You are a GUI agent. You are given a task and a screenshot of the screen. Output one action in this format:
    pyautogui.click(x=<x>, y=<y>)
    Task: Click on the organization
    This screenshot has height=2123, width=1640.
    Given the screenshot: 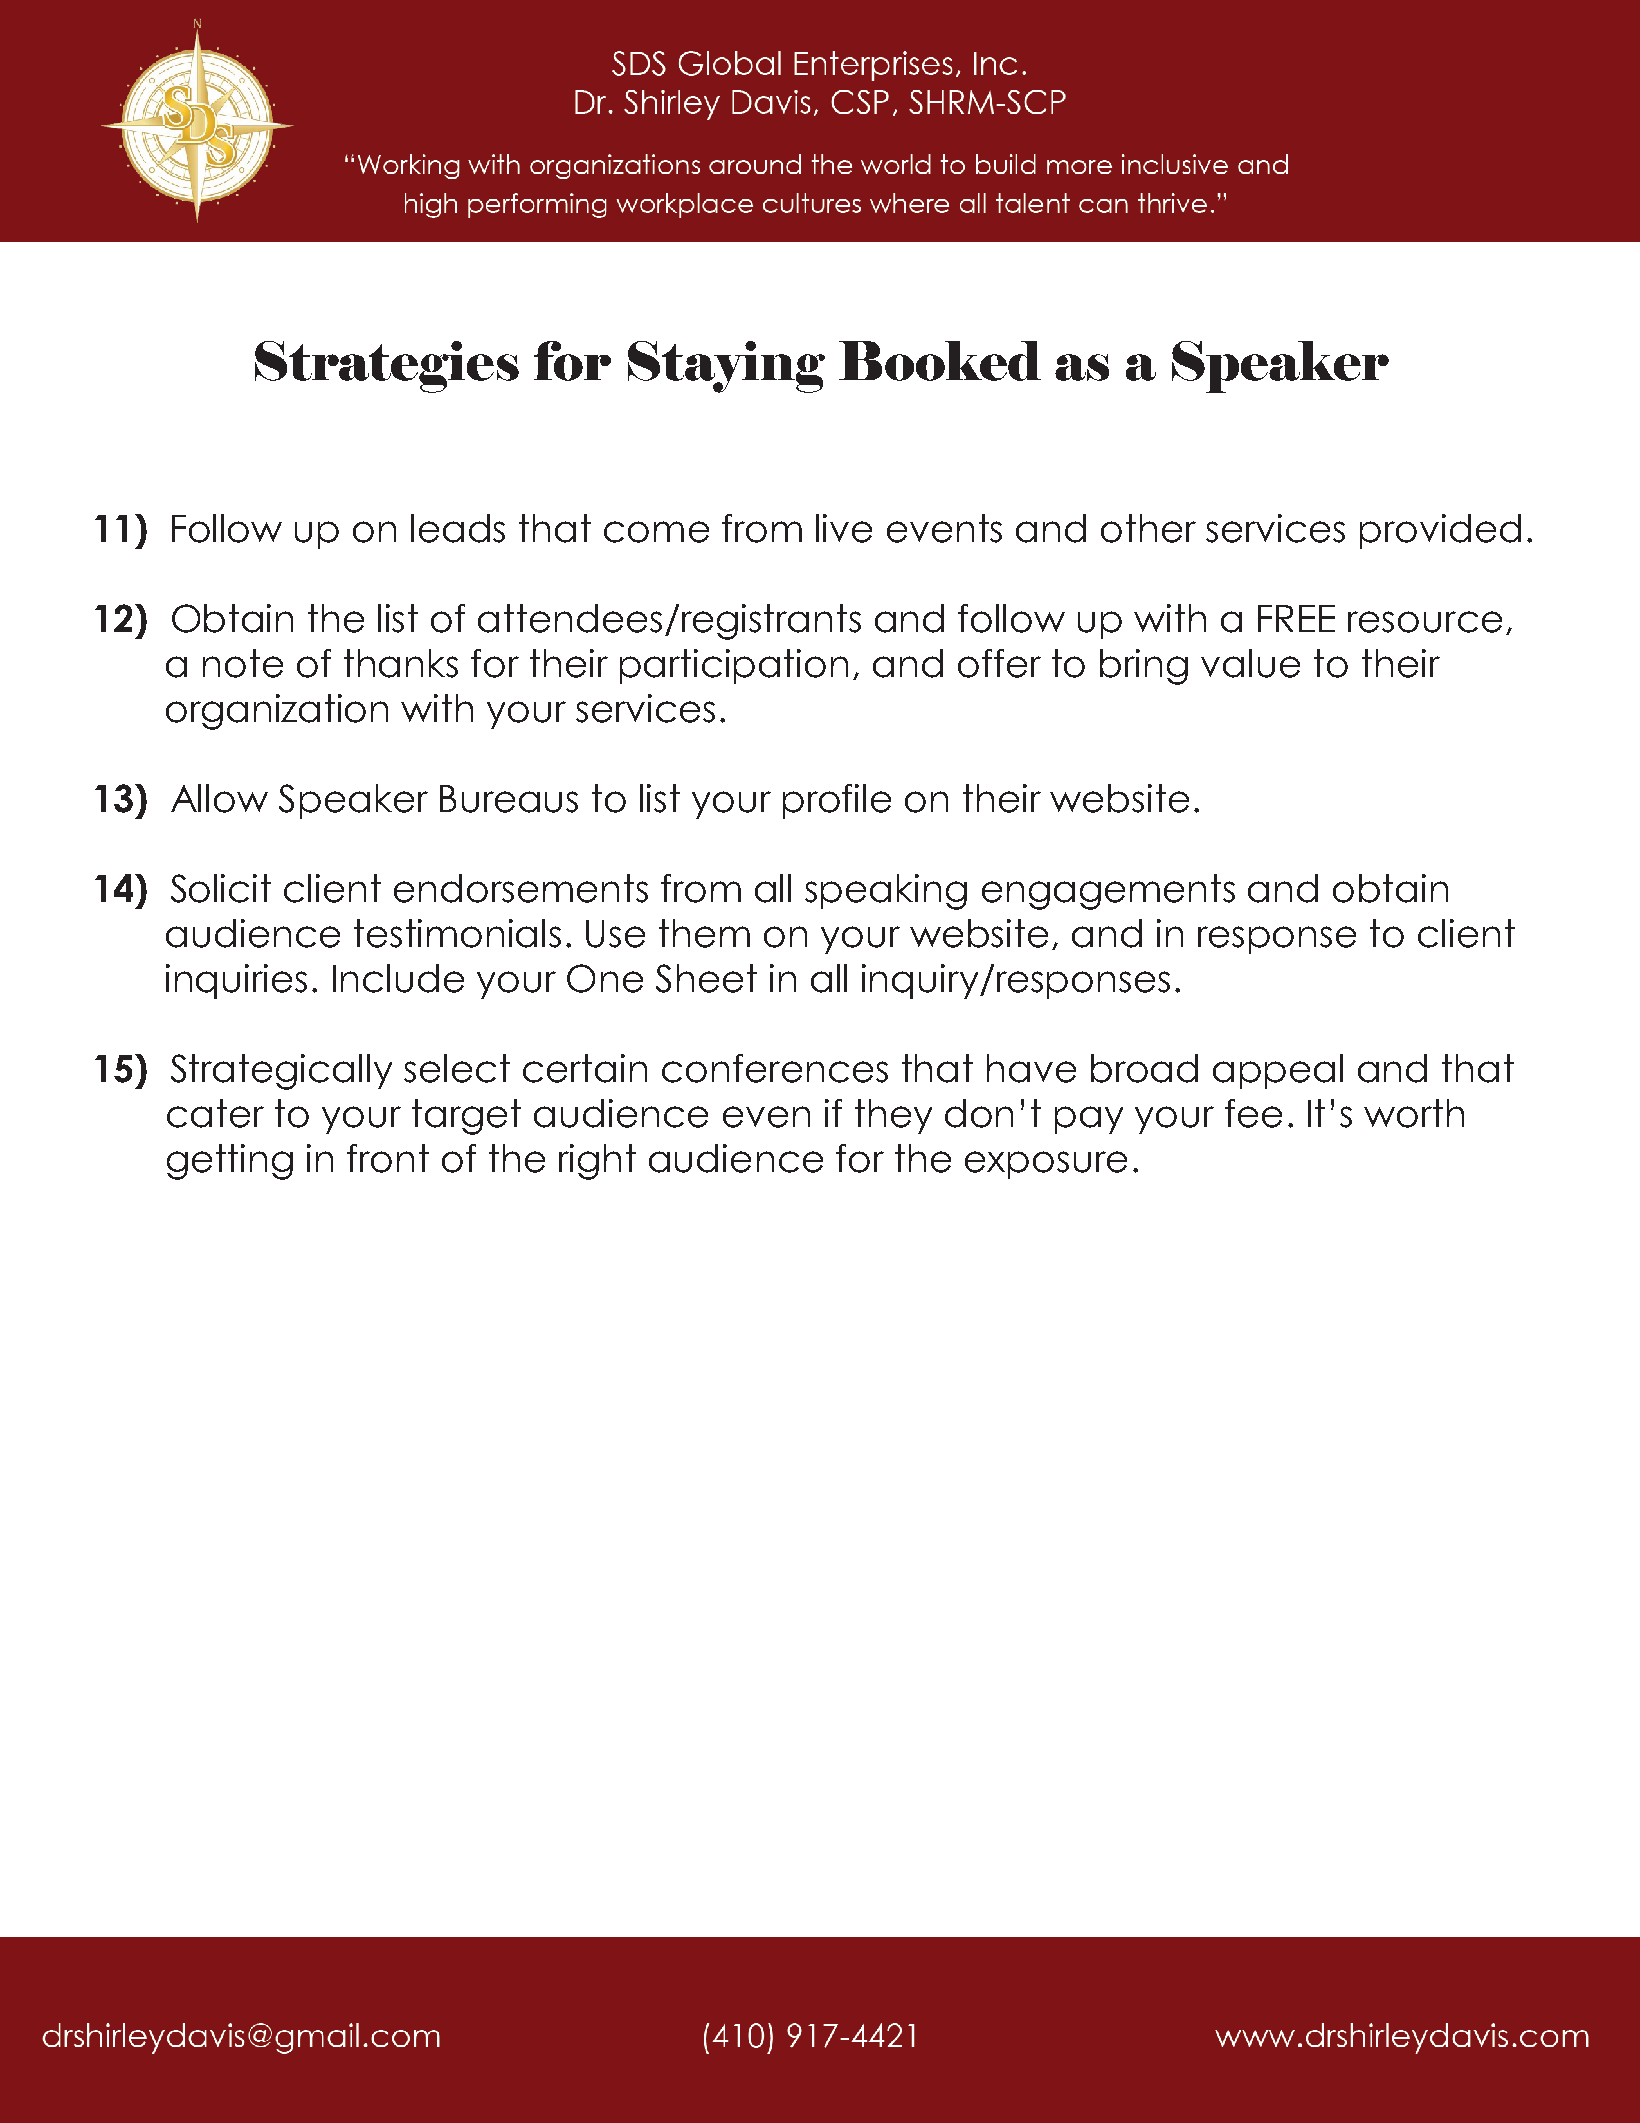 What is the action you would take?
    pyautogui.click(x=277, y=712)
